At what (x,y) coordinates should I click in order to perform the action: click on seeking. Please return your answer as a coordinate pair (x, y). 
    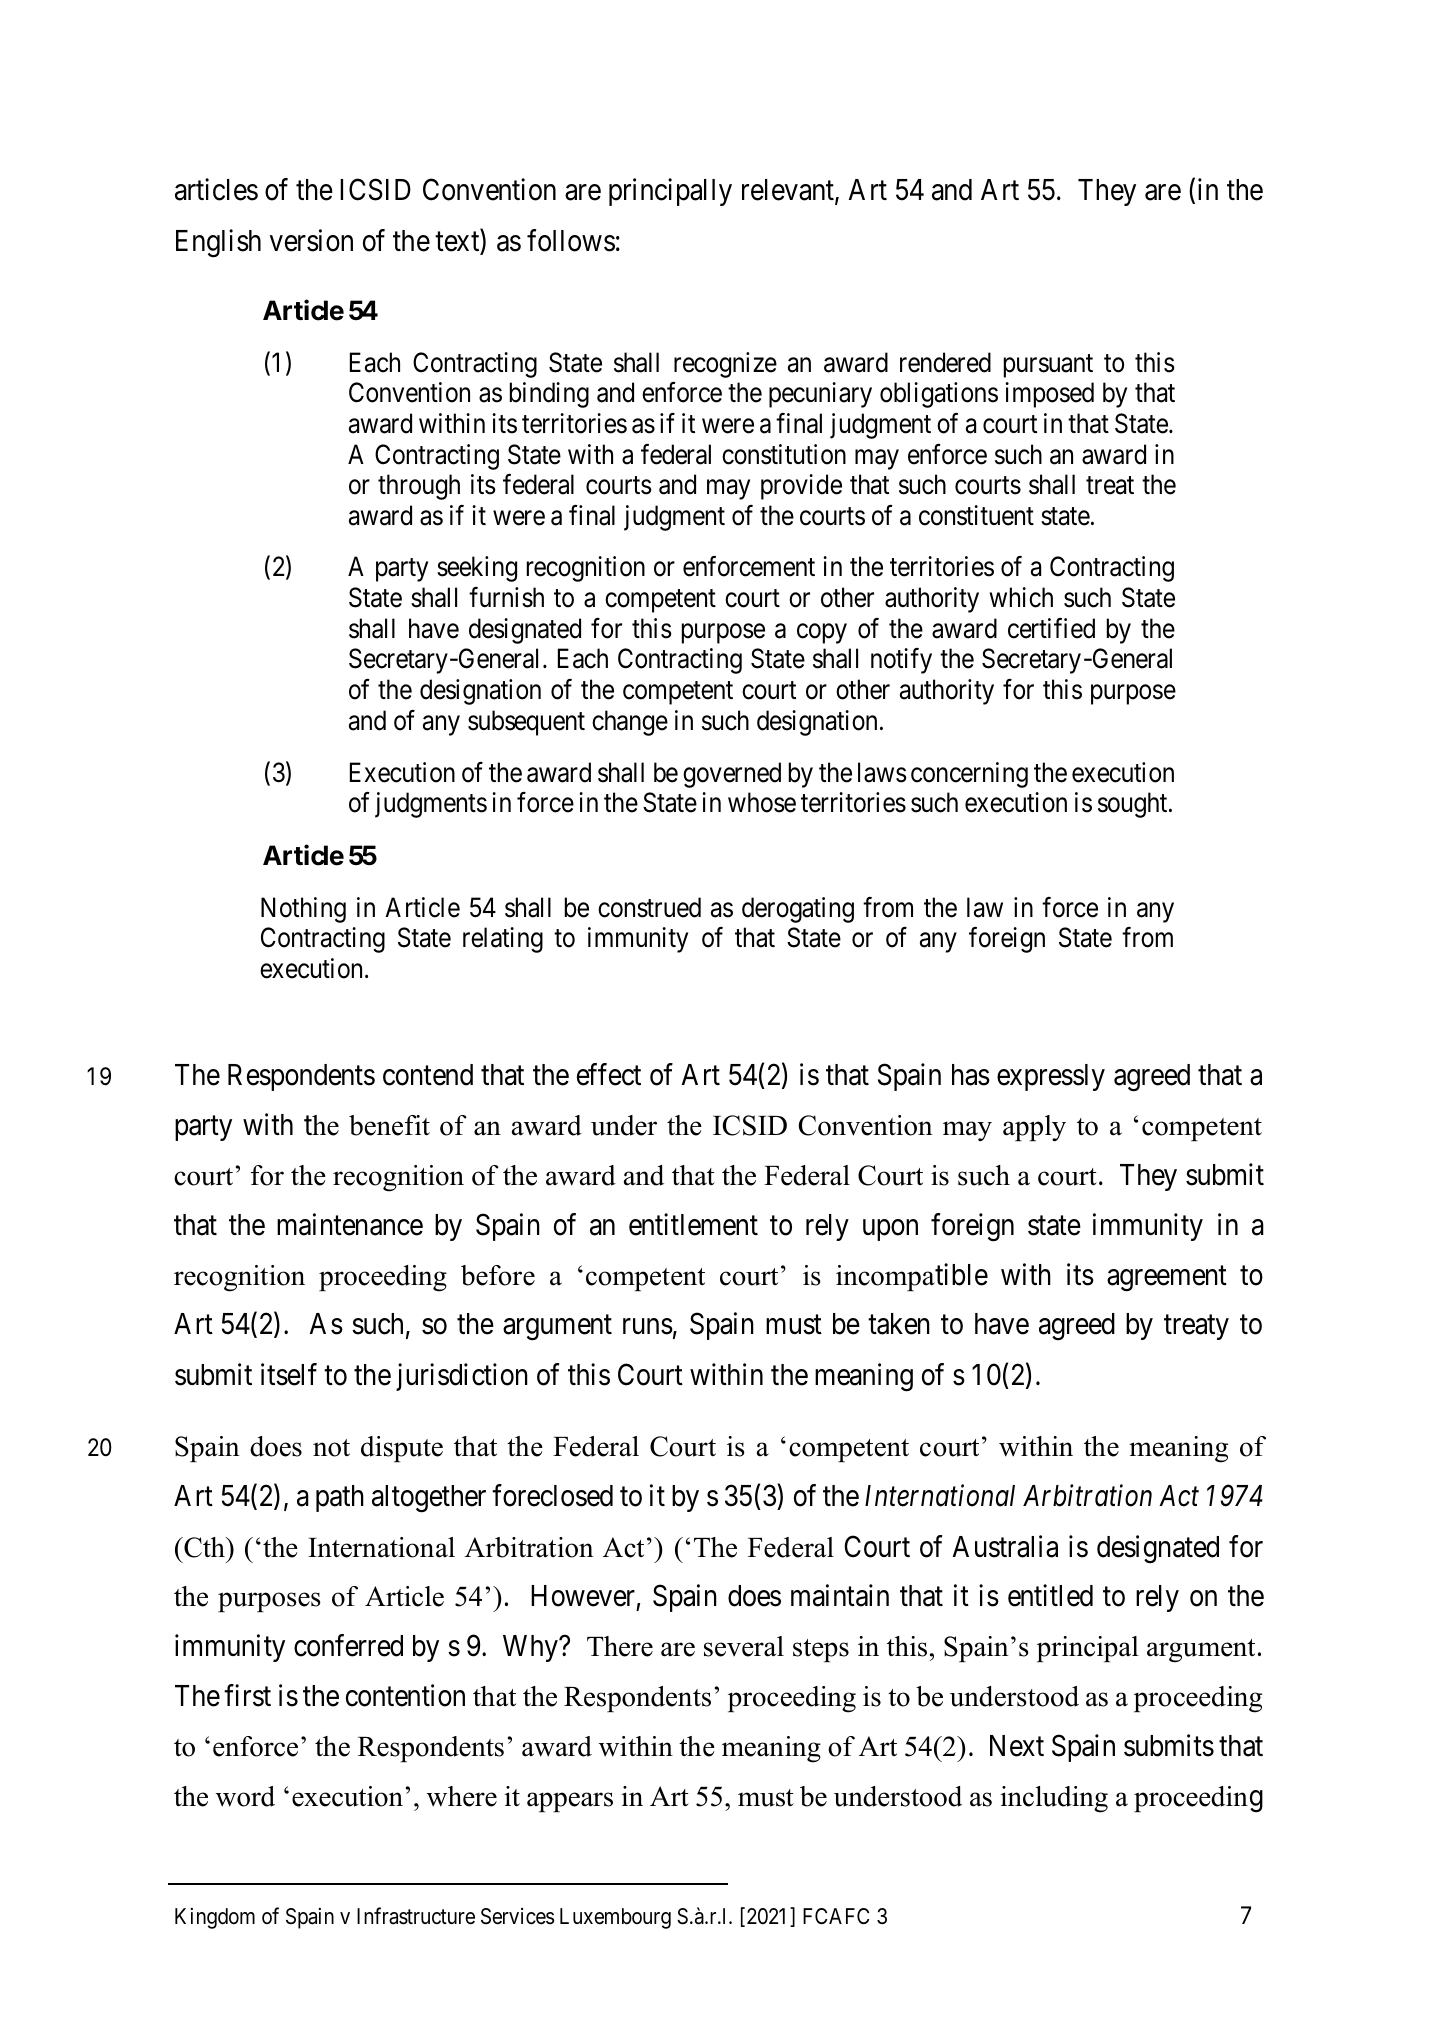
    Looking at the image, I should click on (477, 569).
